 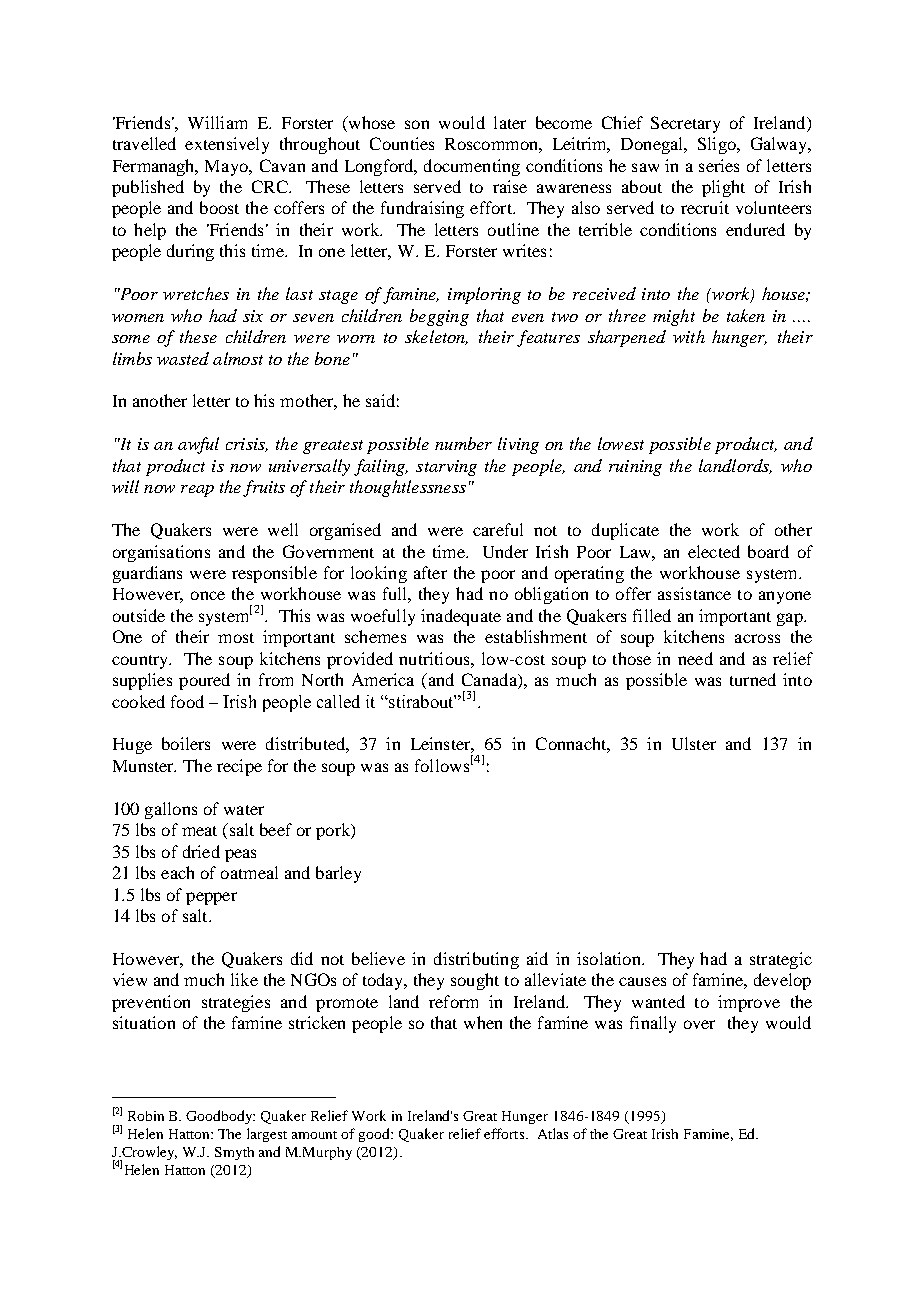 What do you see at coordinates (472, 167) in the page?
I see `documenting` at bounding box center [472, 167].
